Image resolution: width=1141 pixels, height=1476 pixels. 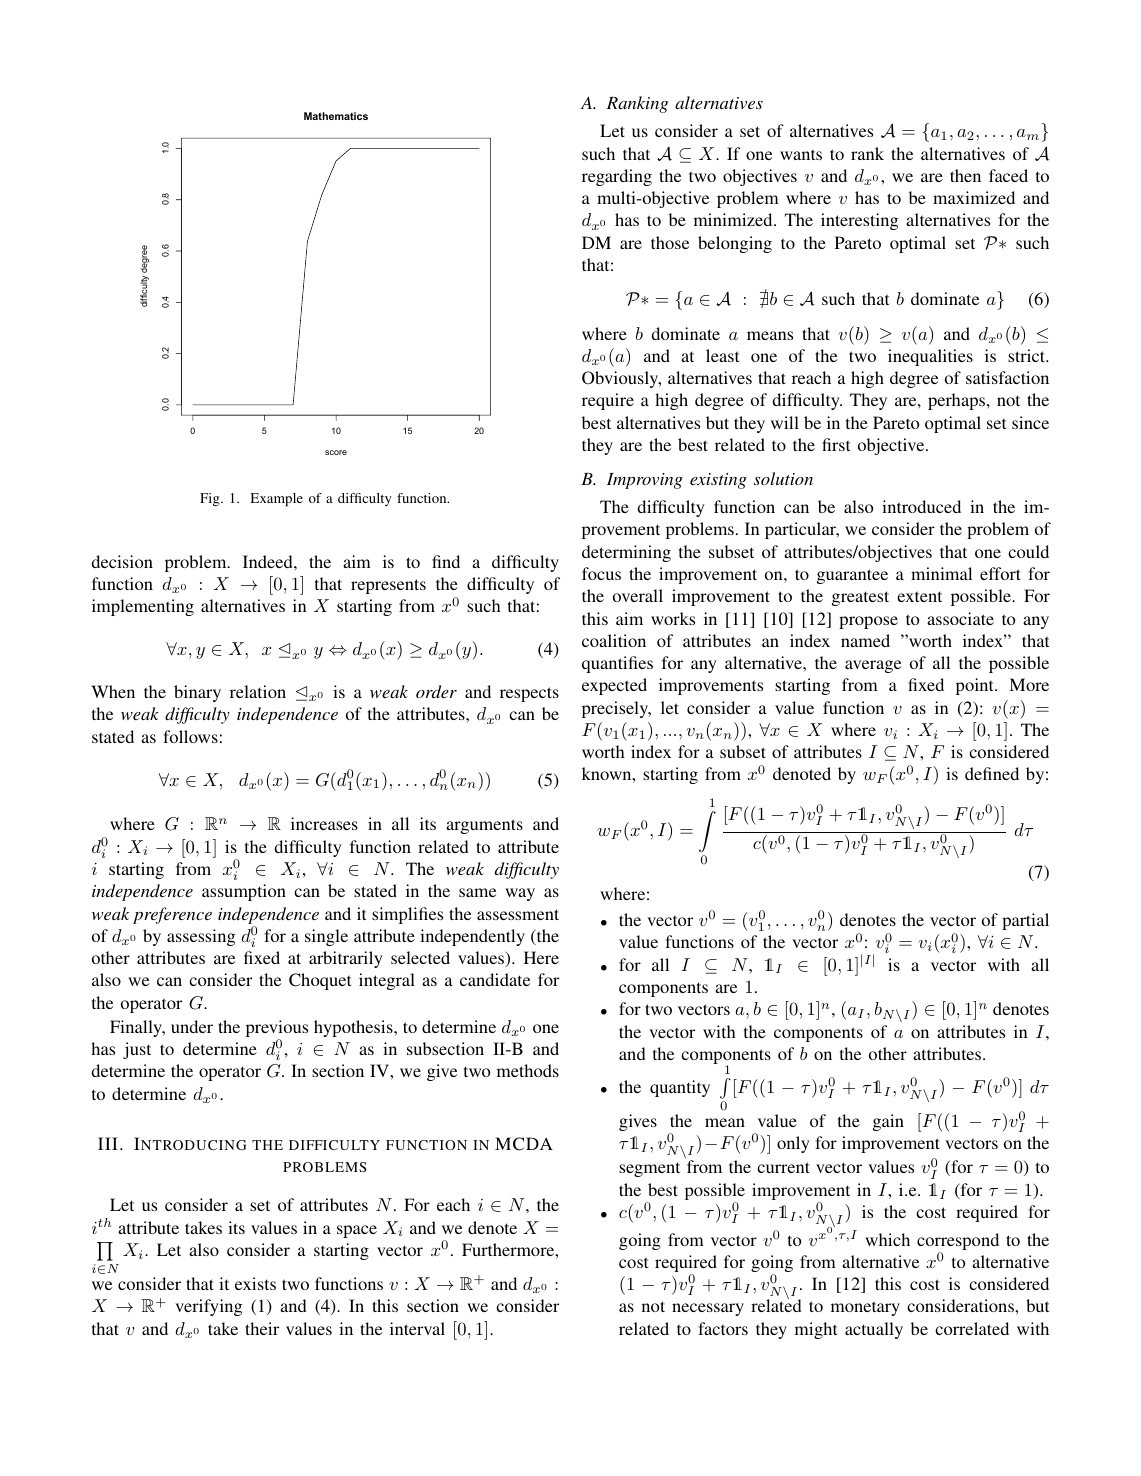 I want to click on follows, so click(x=190, y=736).
